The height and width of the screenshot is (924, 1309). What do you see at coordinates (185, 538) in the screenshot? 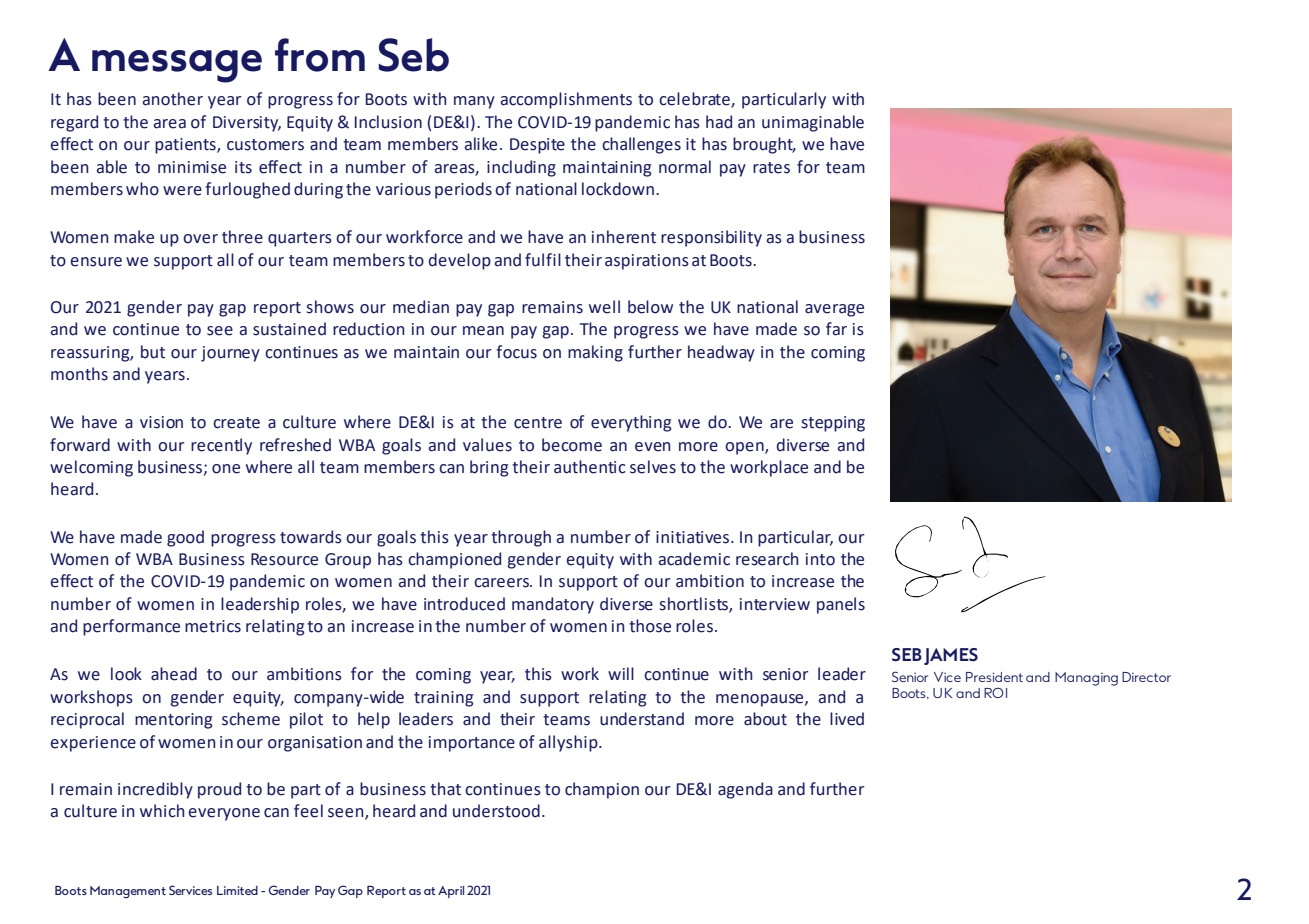
I see `good` at bounding box center [185, 538].
